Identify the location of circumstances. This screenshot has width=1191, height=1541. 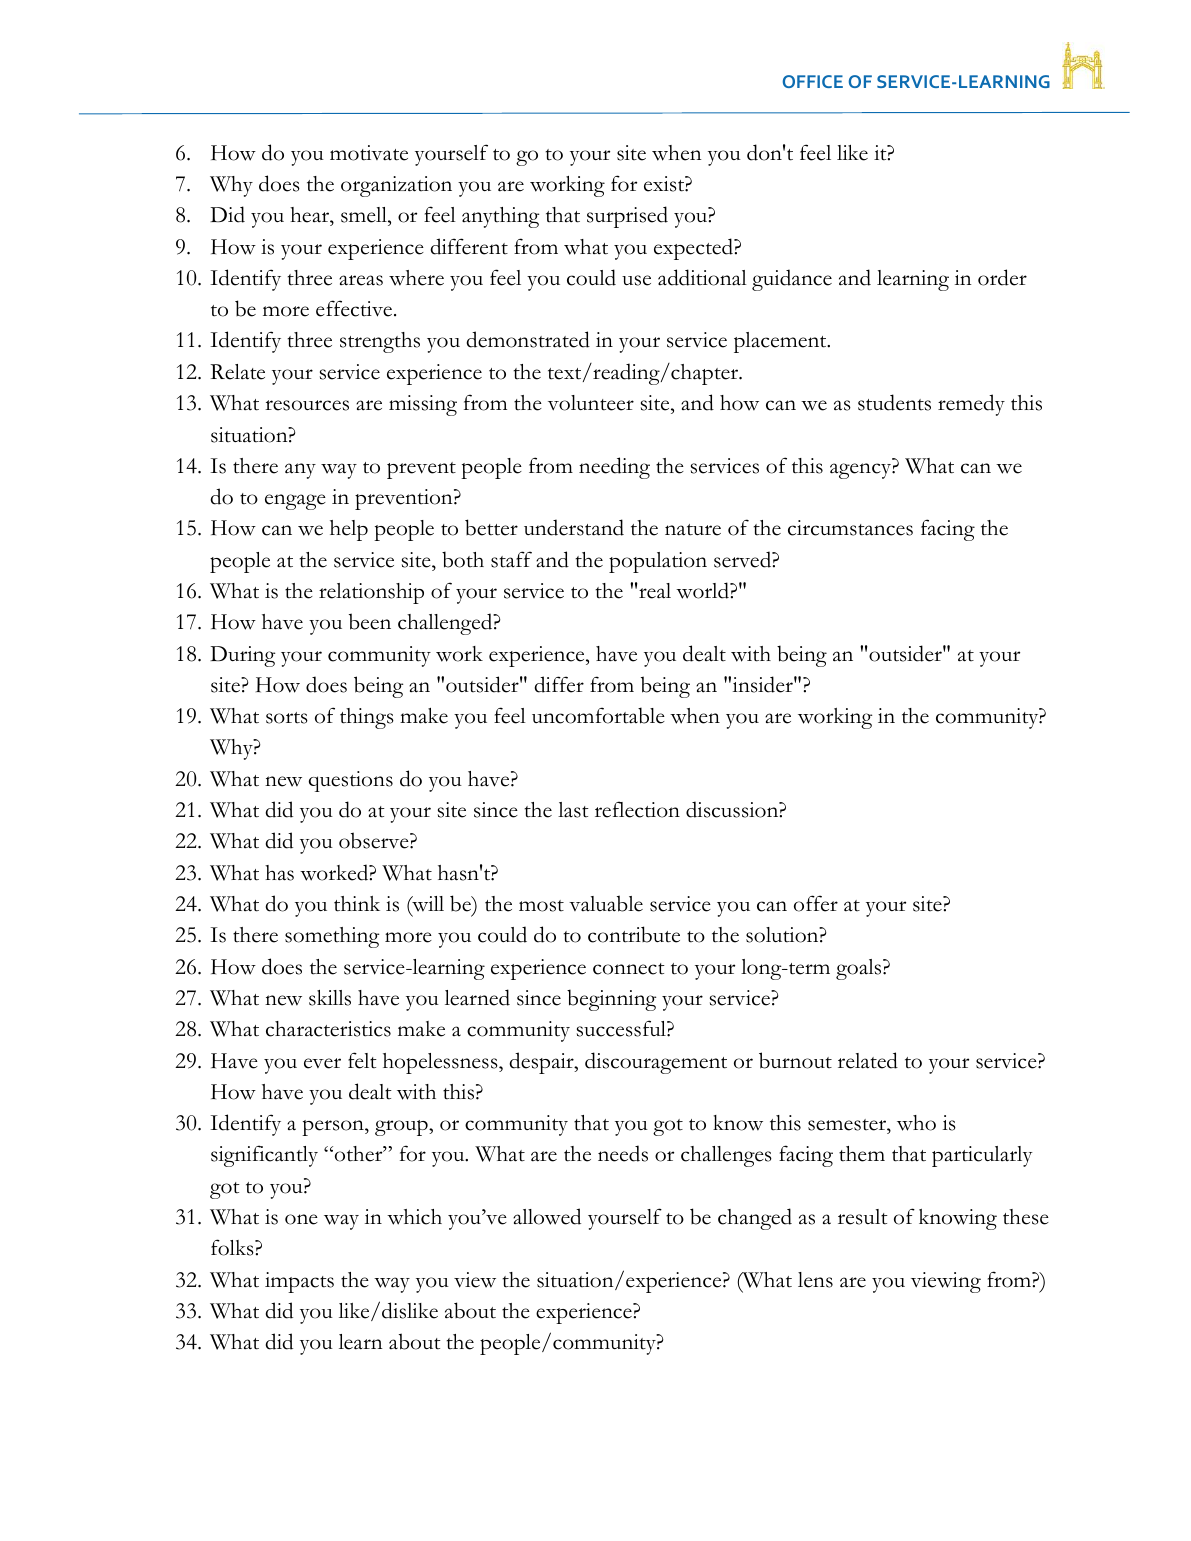
(850, 528).
